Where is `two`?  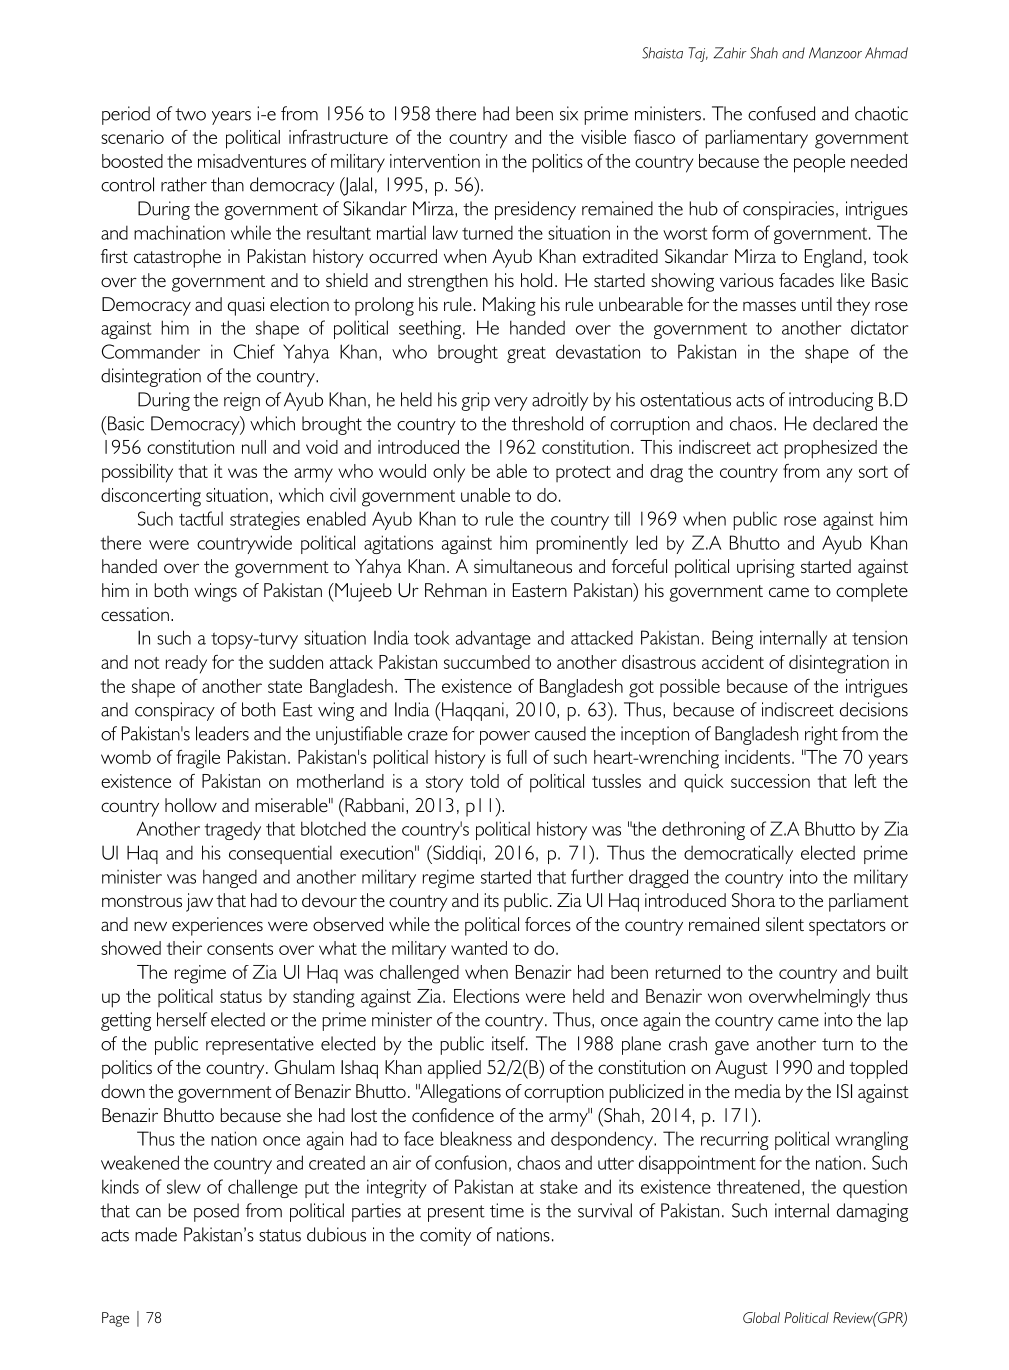 two is located at coordinates (190, 114).
